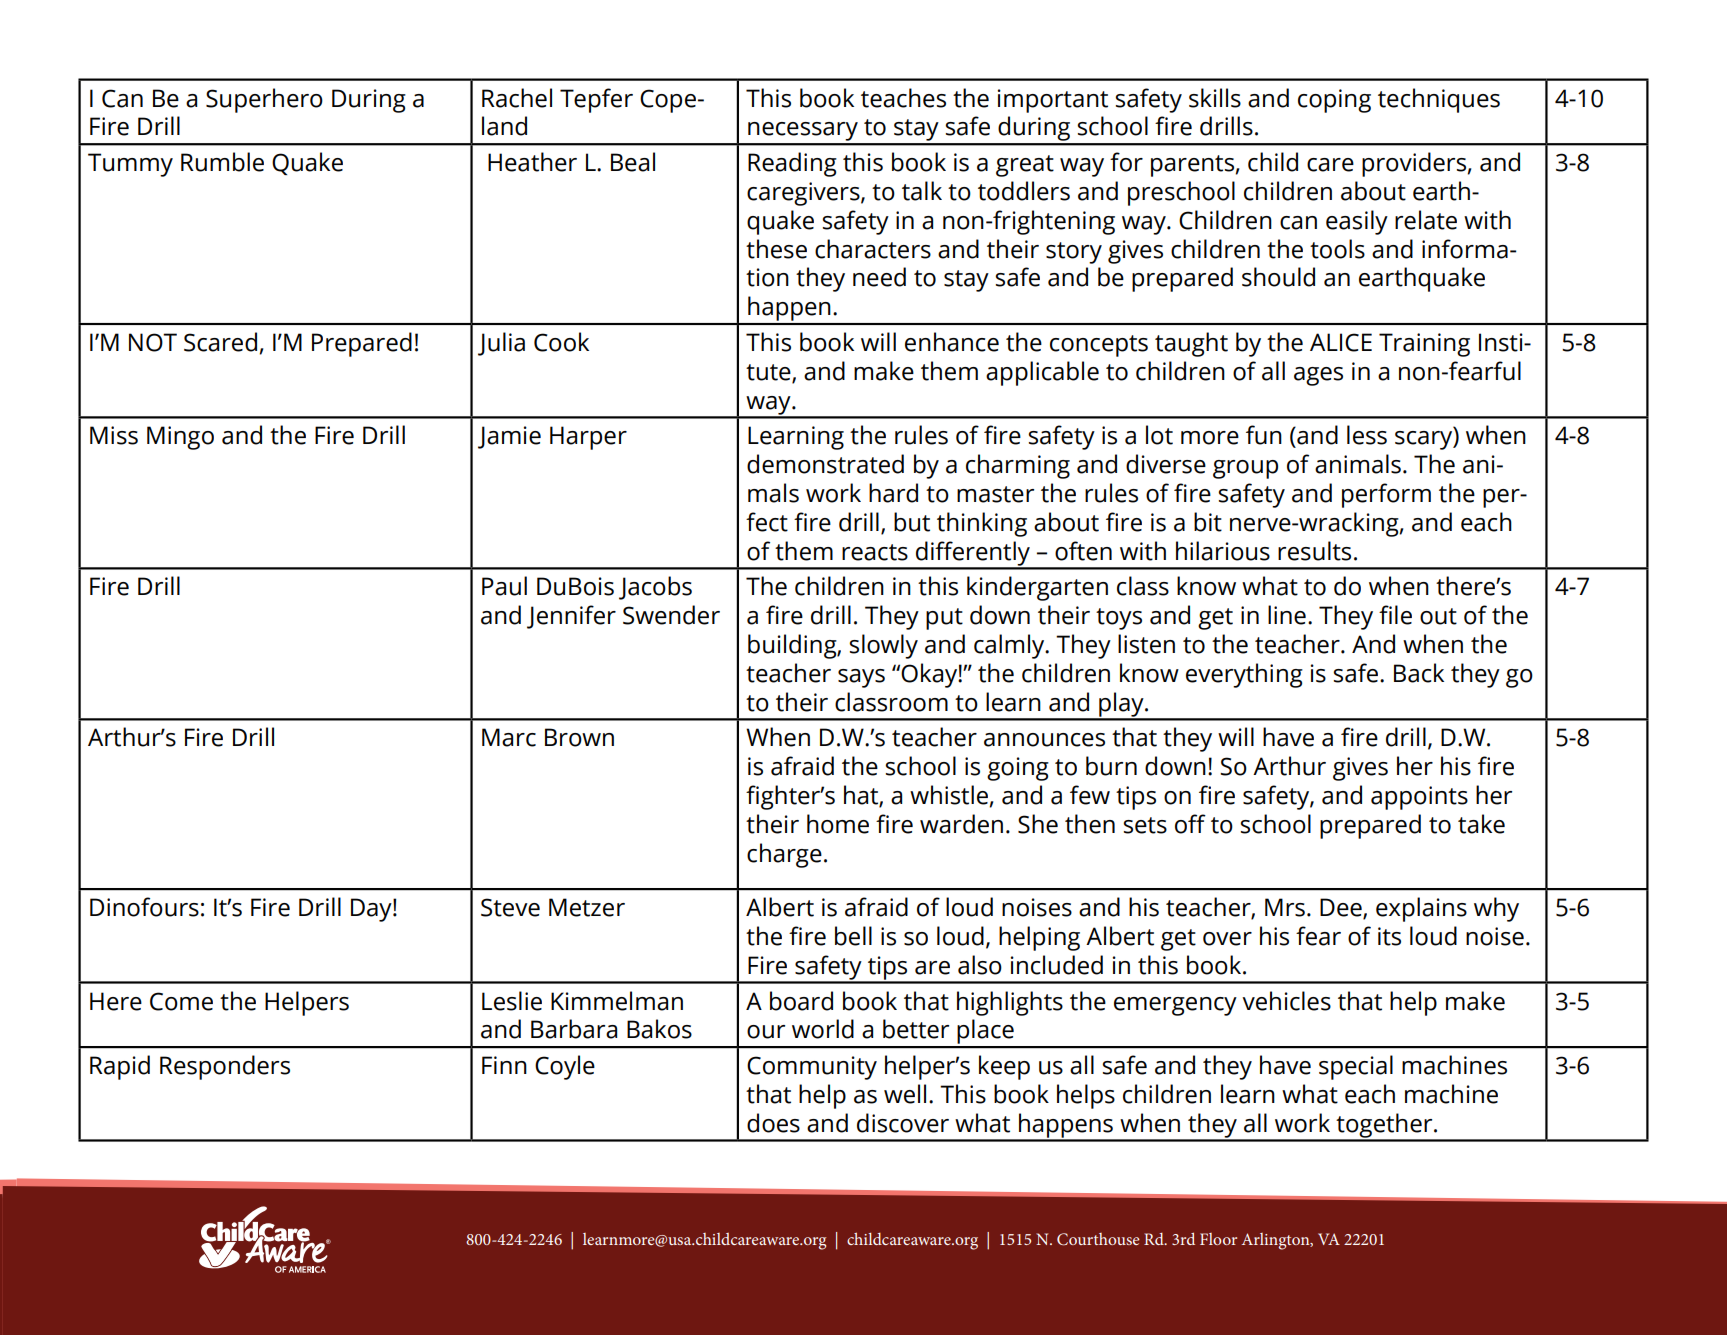 This page has width=1727, height=1335. Describe the element at coordinates (1334, 101) in the page. I see `coping` at that location.
